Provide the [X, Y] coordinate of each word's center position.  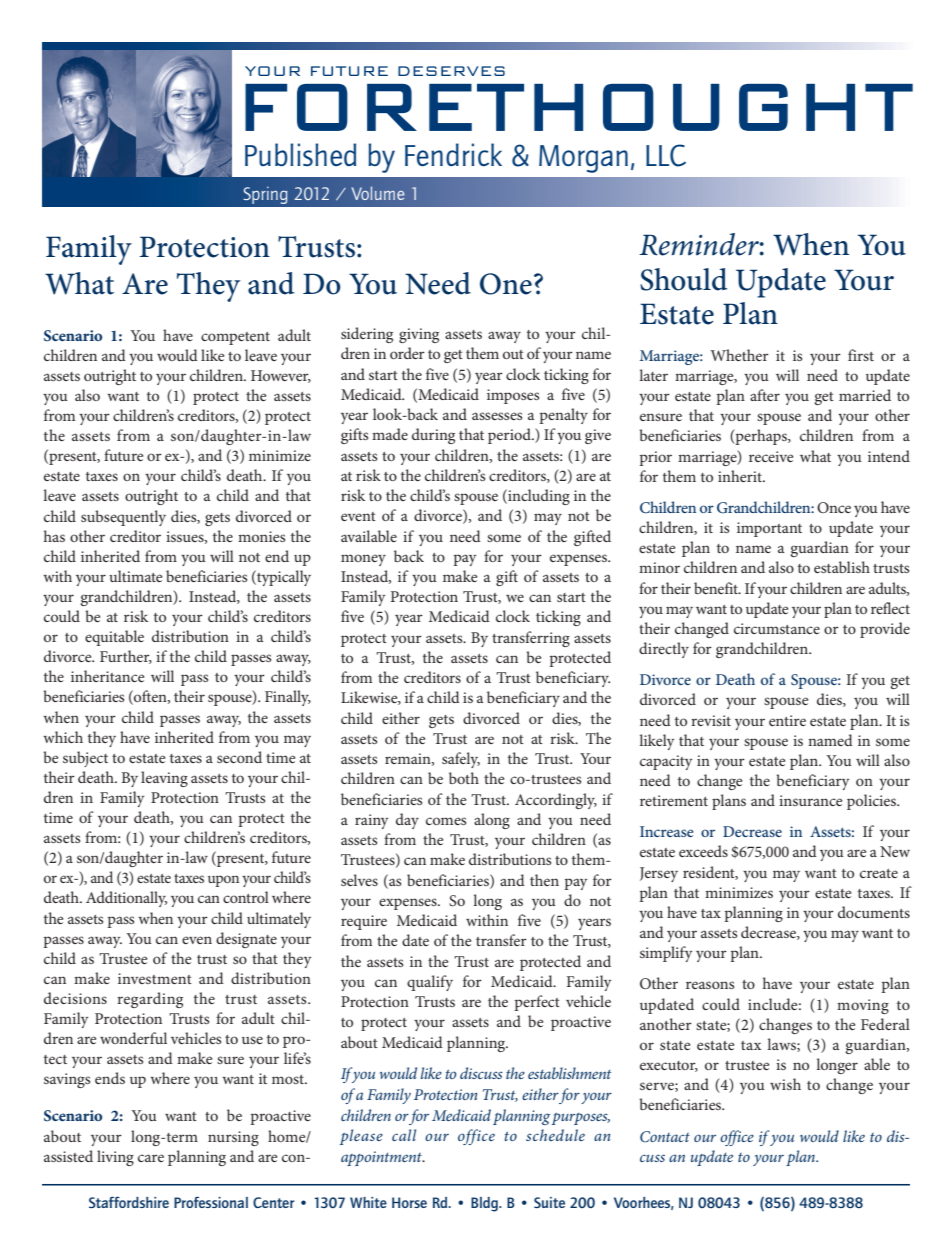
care [151, 1158]
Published [300, 154]
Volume [378, 193]
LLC [666, 155]
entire [787, 720]
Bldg [485, 1204]
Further [126, 657]
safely [461, 760]
